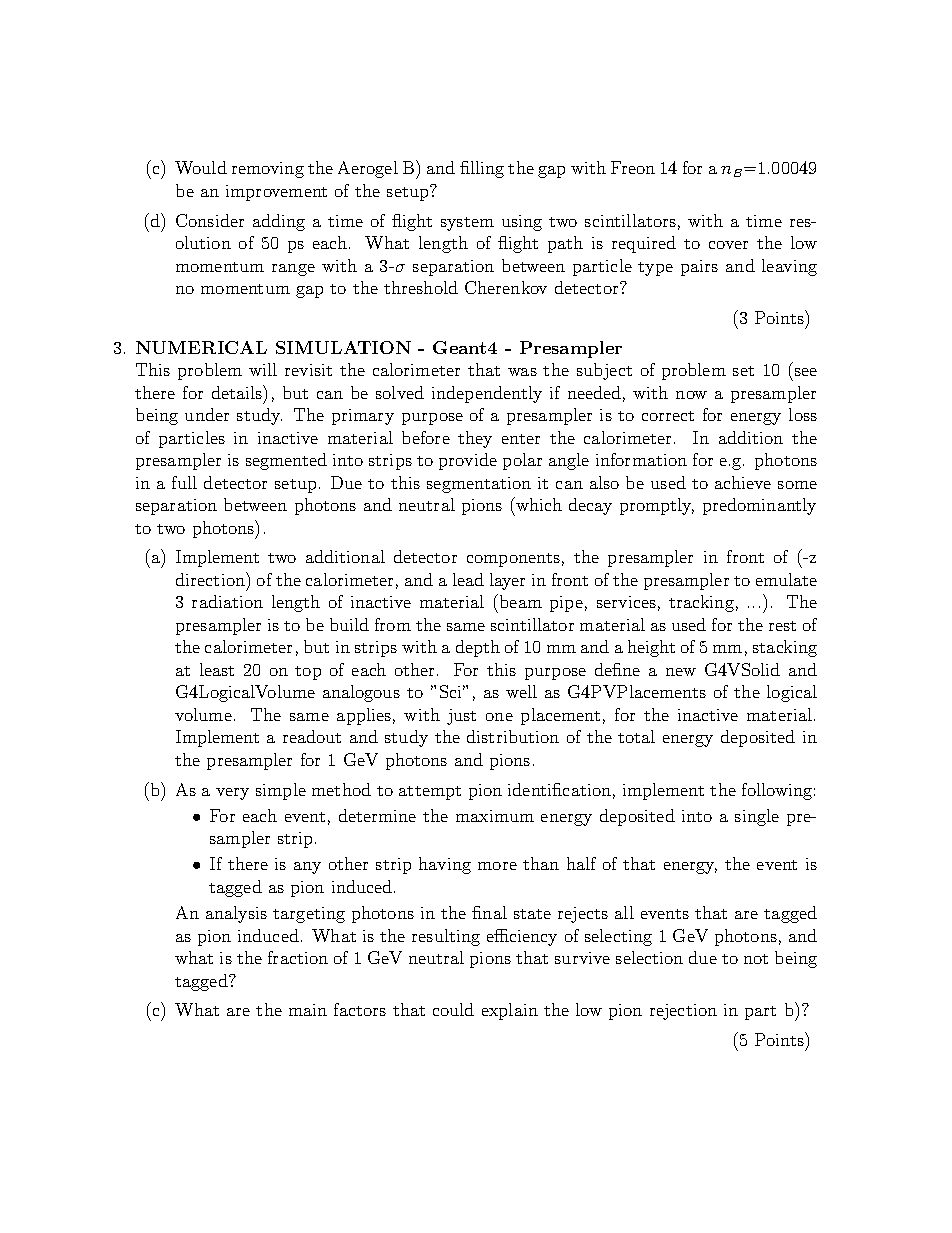  I want to click on cover, so click(728, 245).
